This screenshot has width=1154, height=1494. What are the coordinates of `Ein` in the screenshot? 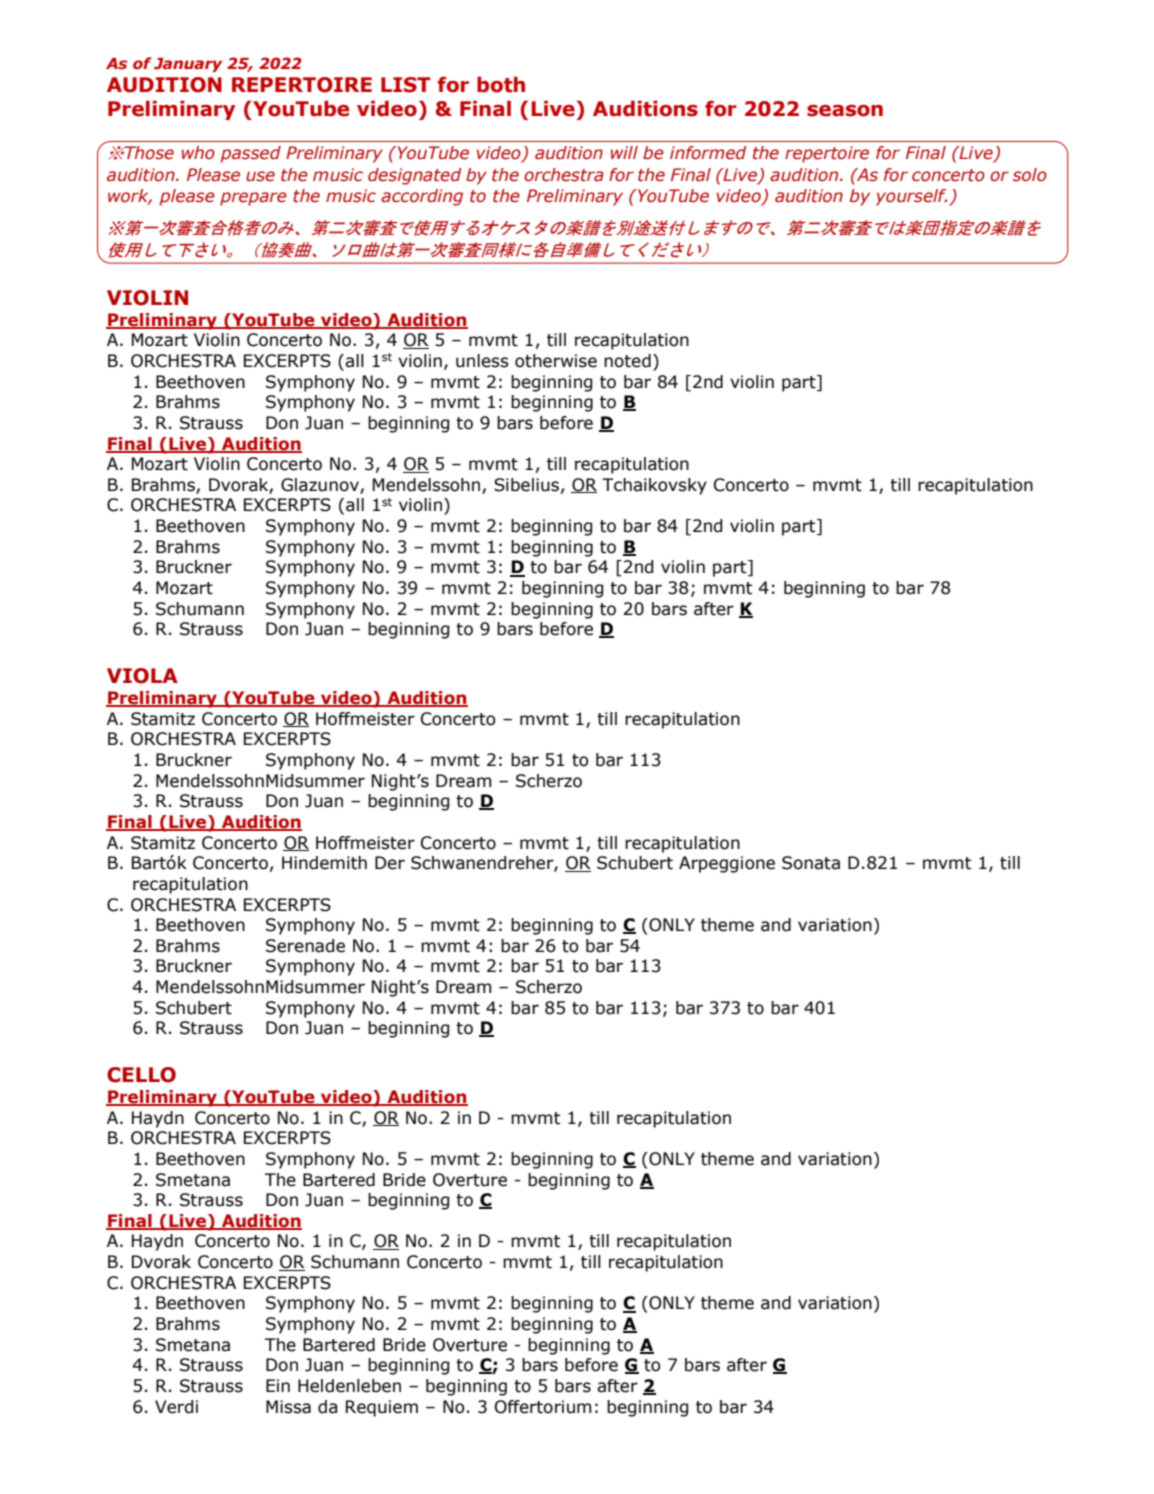 It's located at (278, 1385).
